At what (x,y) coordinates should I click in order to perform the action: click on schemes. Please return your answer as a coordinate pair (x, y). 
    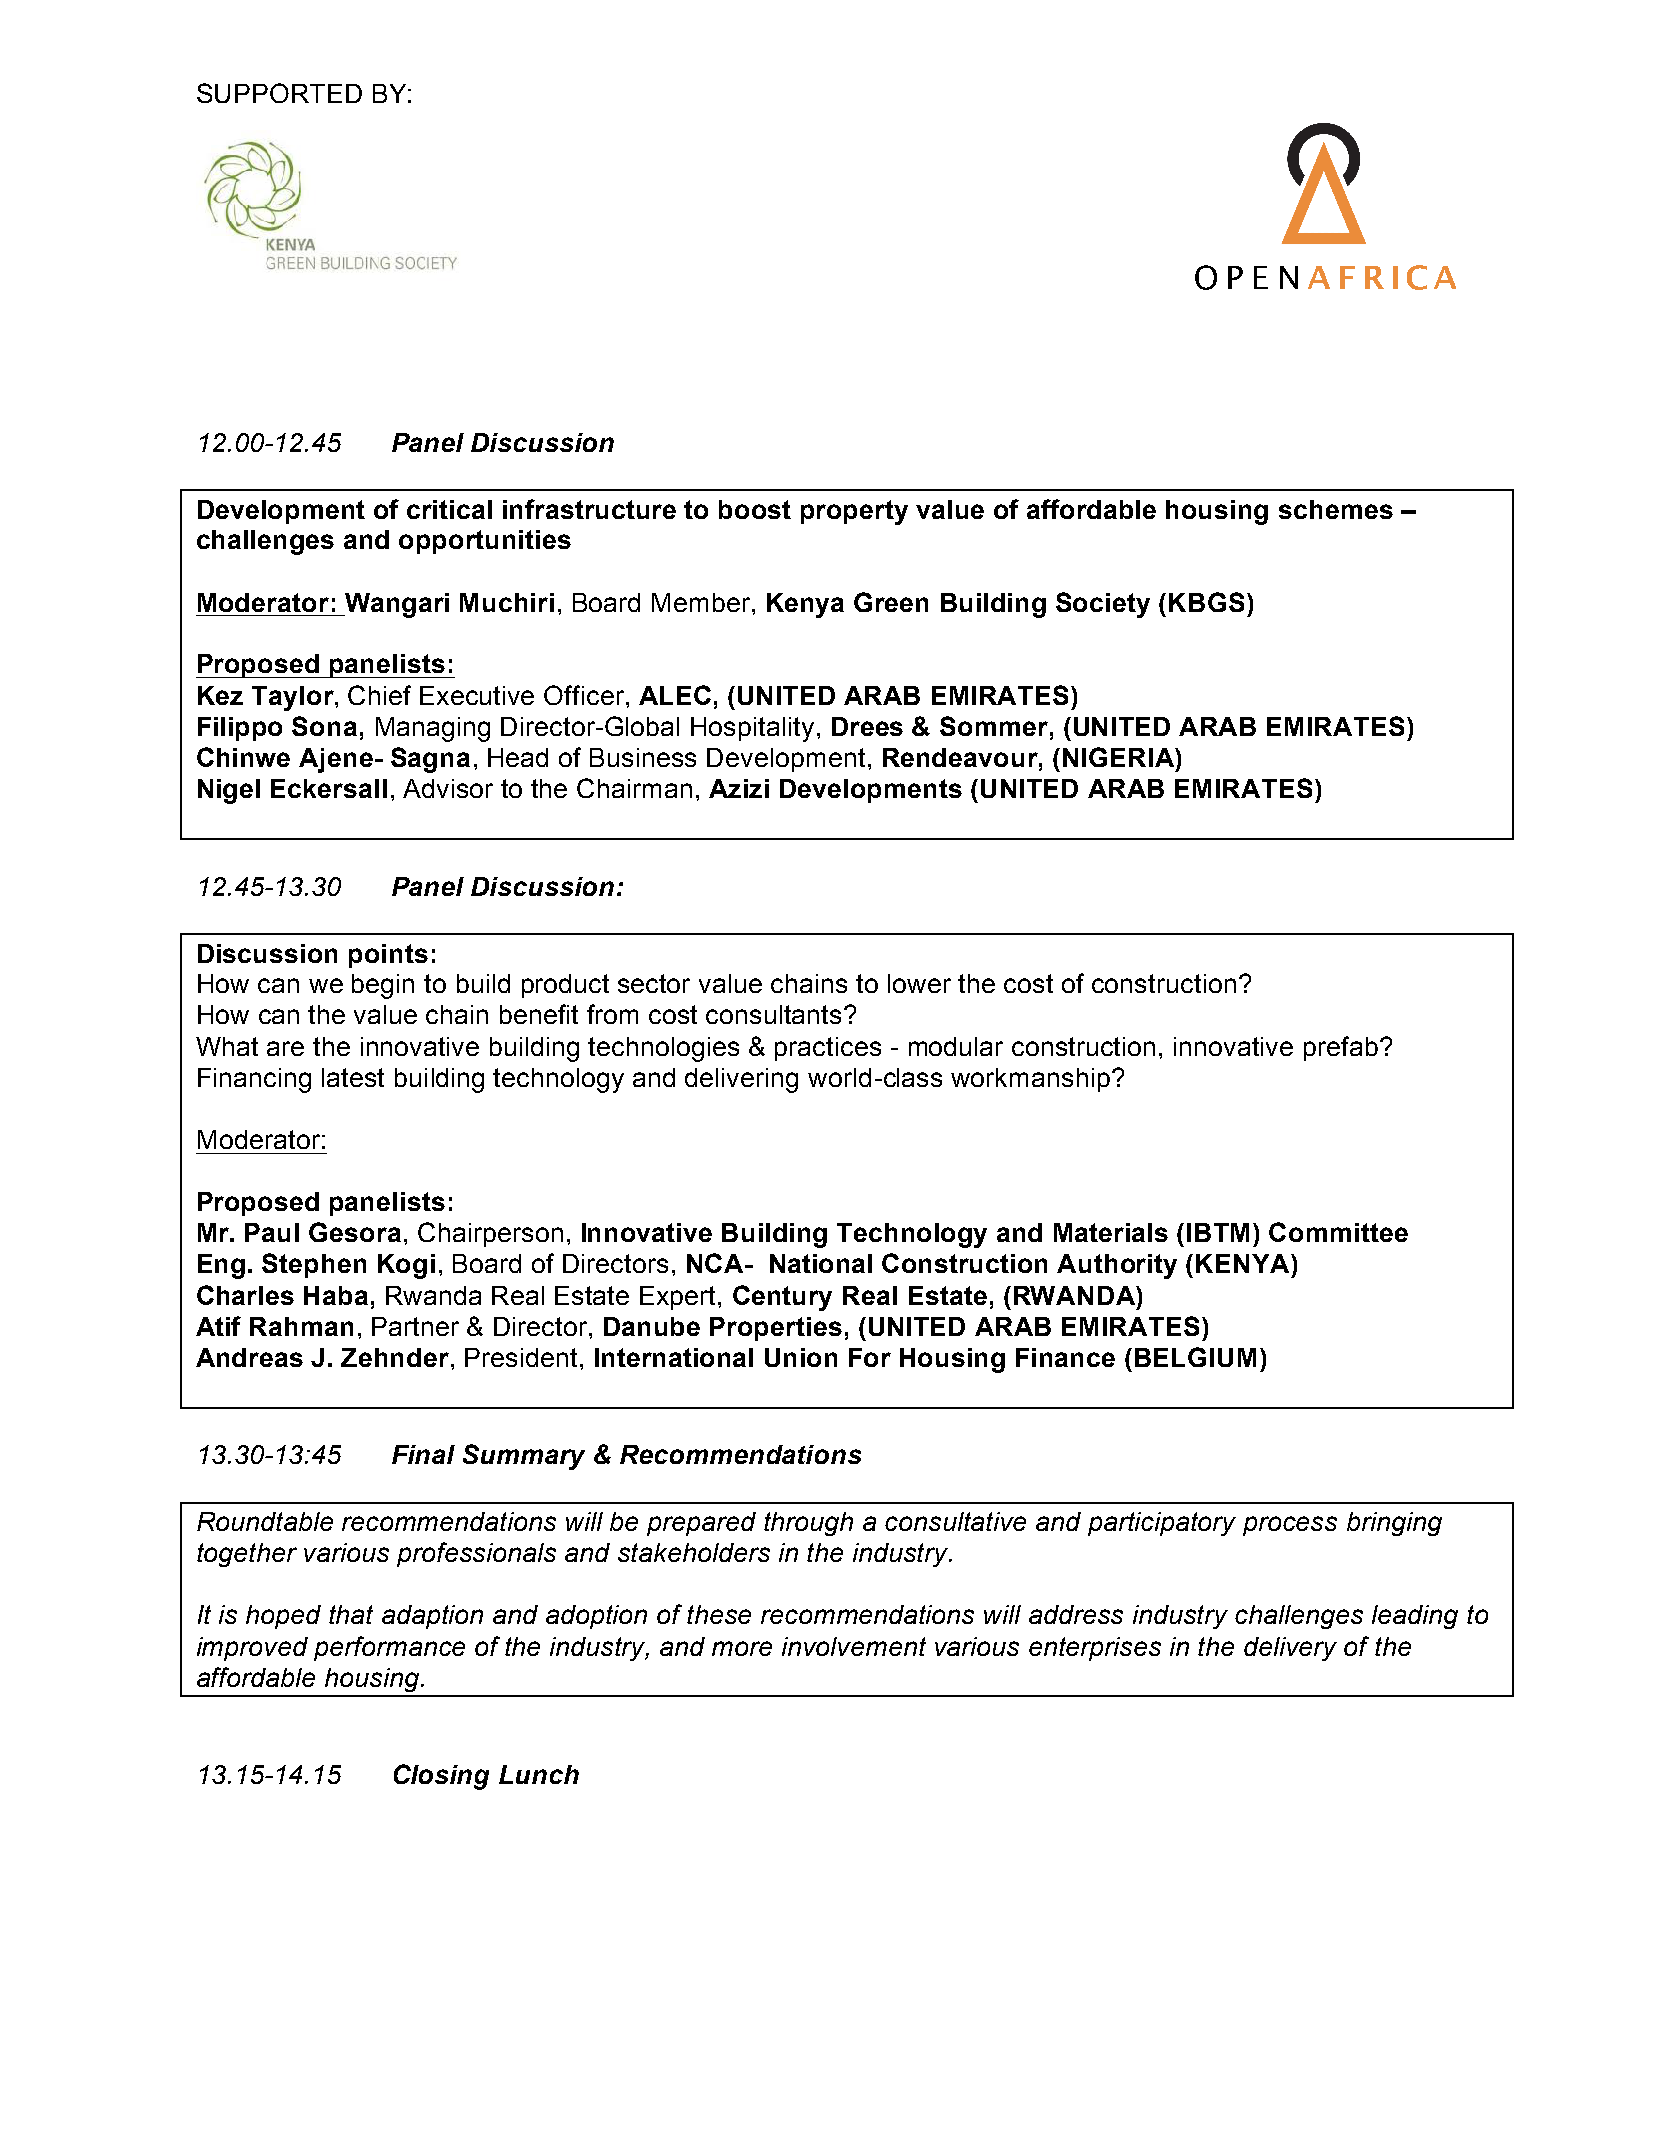
    Looking at the image, I should click on (1336, 509).
